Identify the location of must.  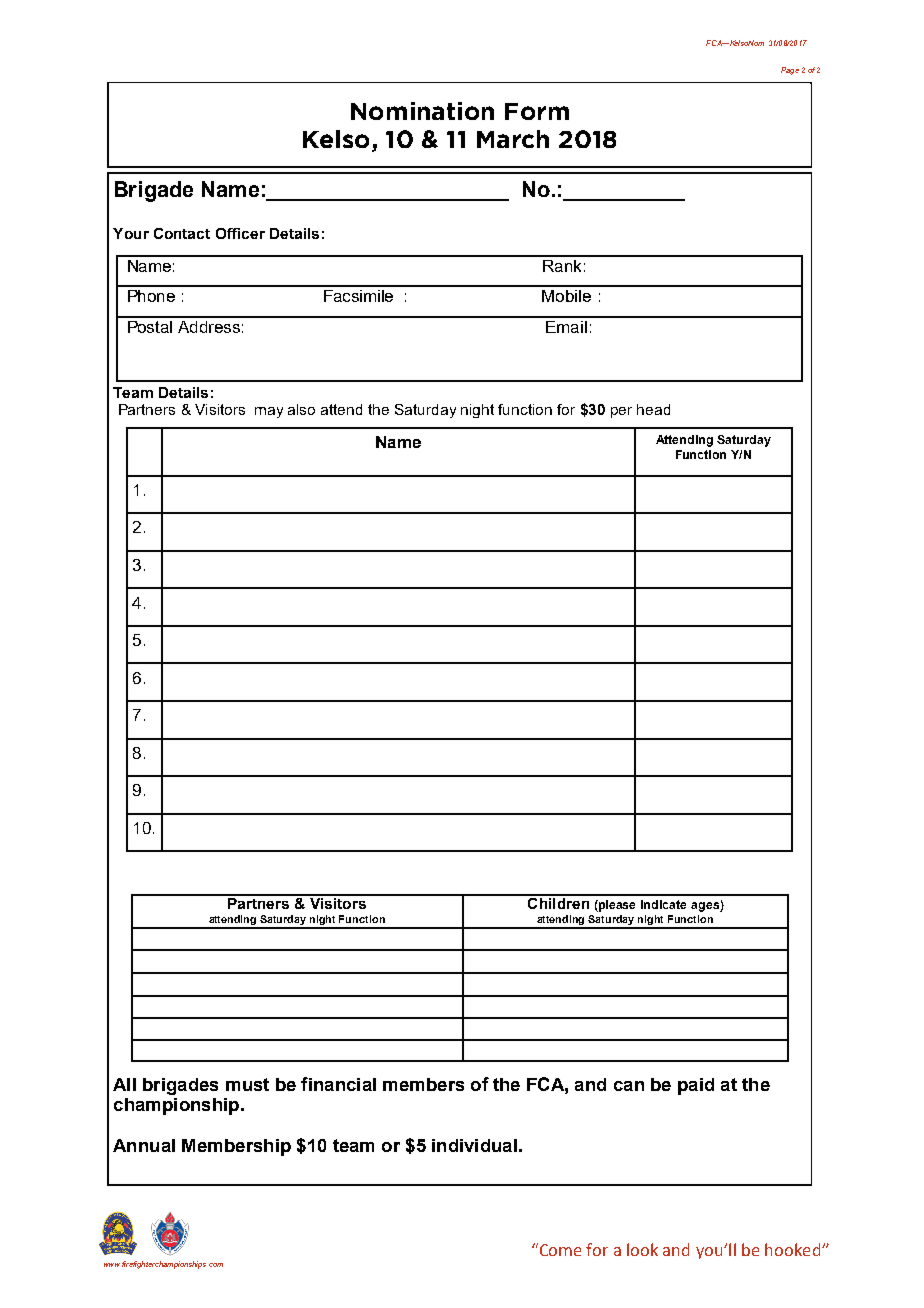
(247, 1084).
